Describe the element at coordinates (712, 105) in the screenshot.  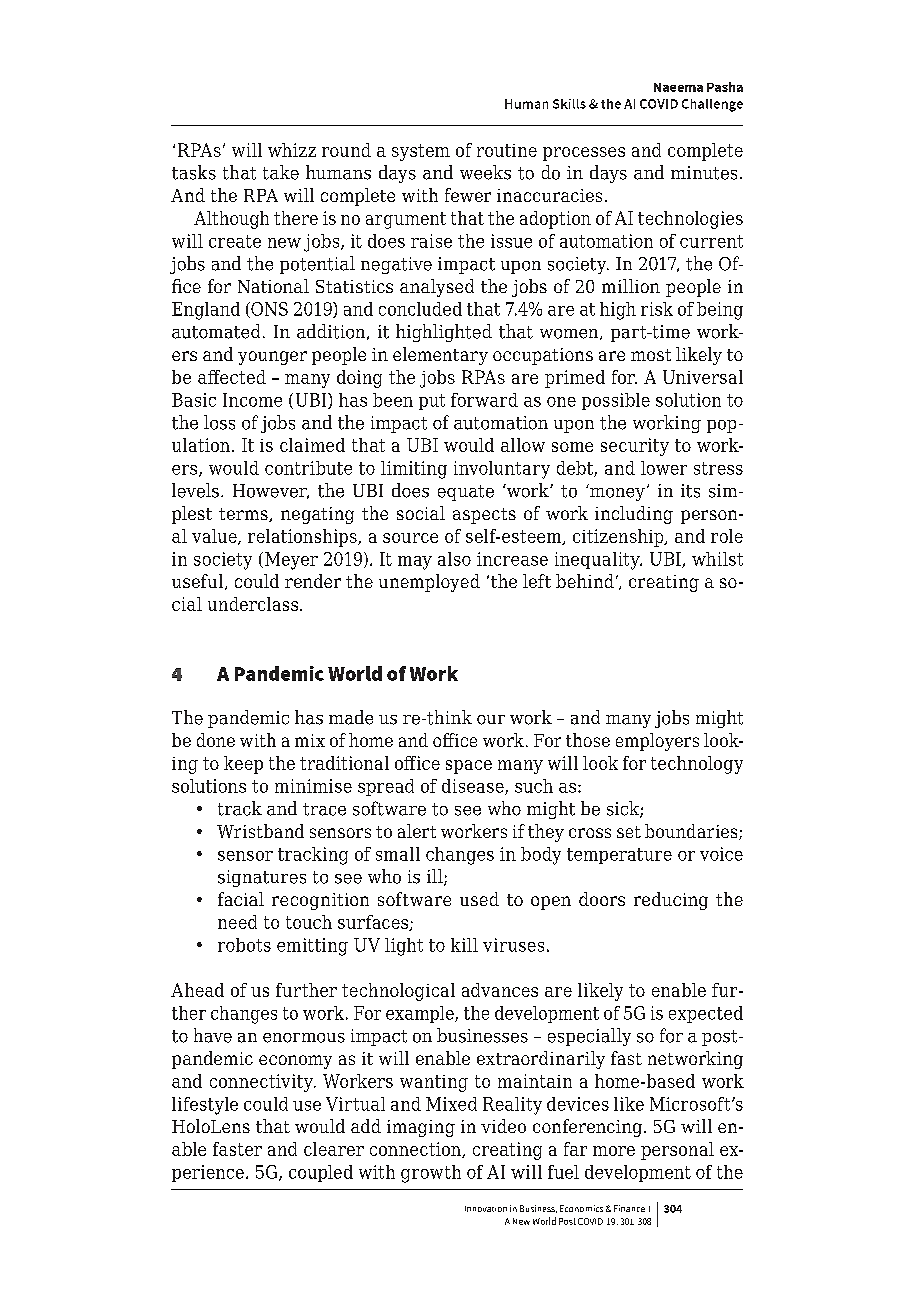
I see `Challenge` at that location.
